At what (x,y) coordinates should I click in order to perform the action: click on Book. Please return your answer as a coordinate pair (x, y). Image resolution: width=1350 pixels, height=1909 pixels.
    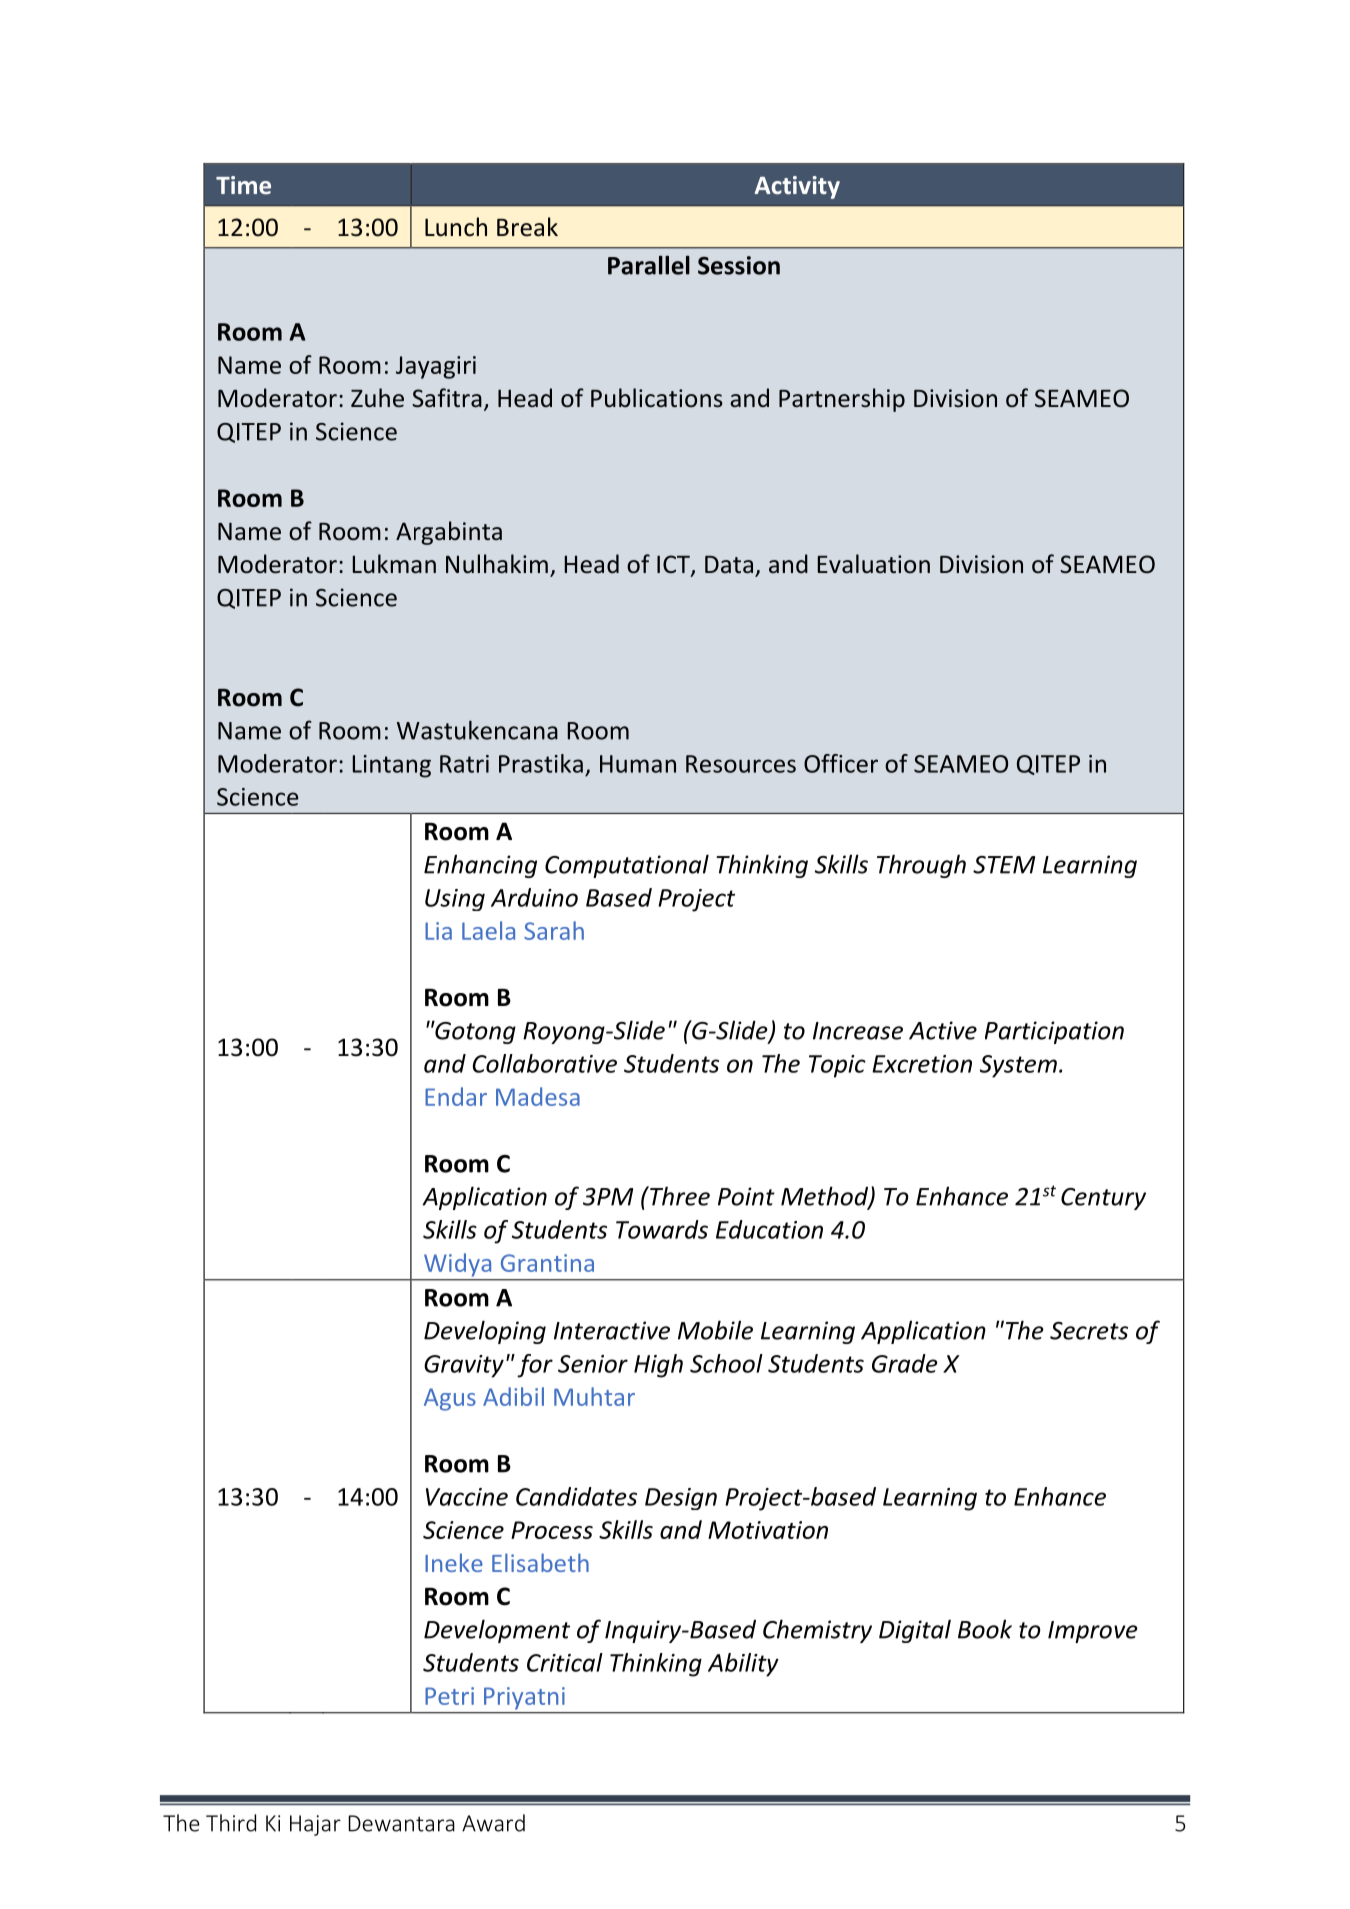
    Looking at the image, I should click on (985, 1629).
